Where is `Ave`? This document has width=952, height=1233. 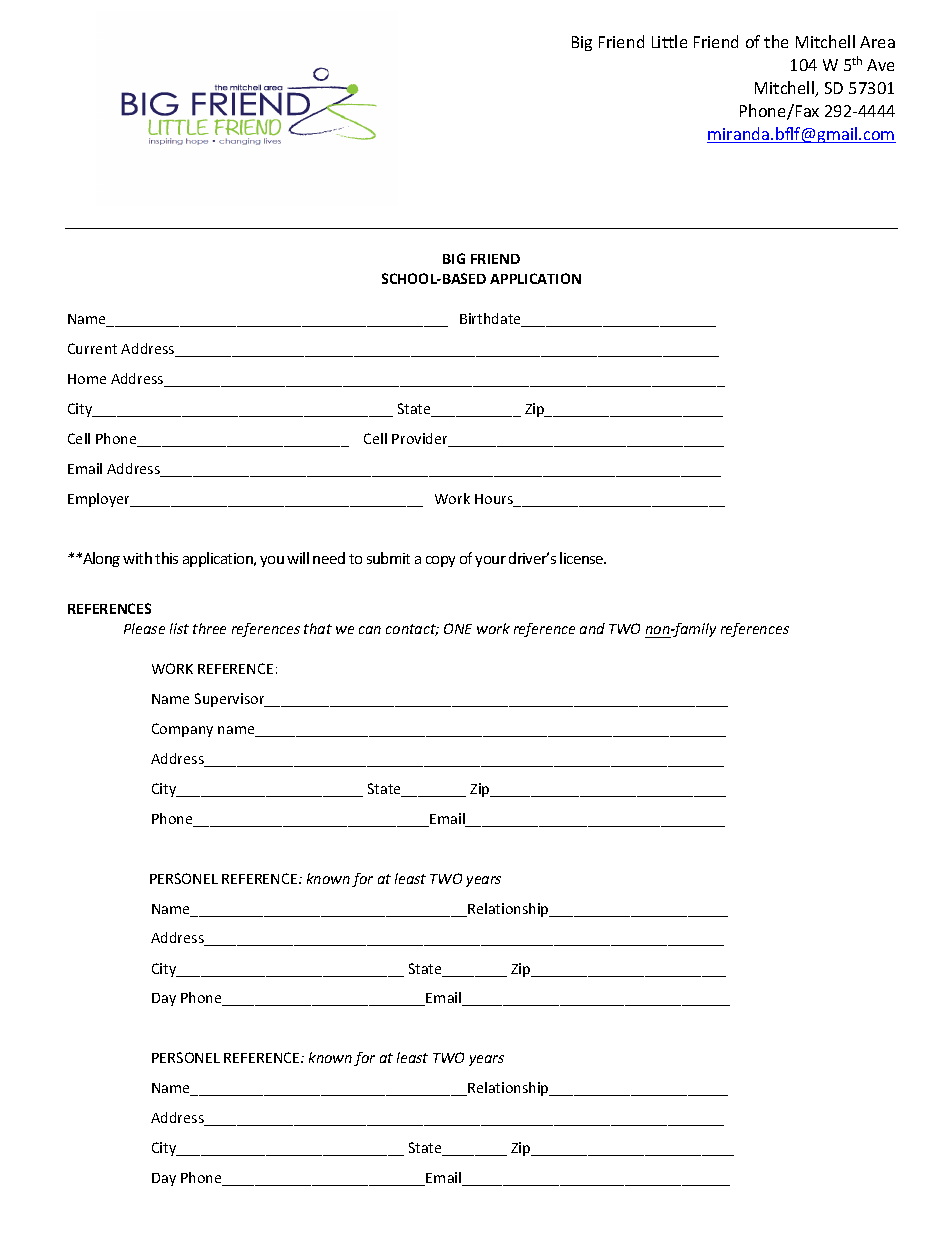 Ave is located at coordinates (880, 65).
